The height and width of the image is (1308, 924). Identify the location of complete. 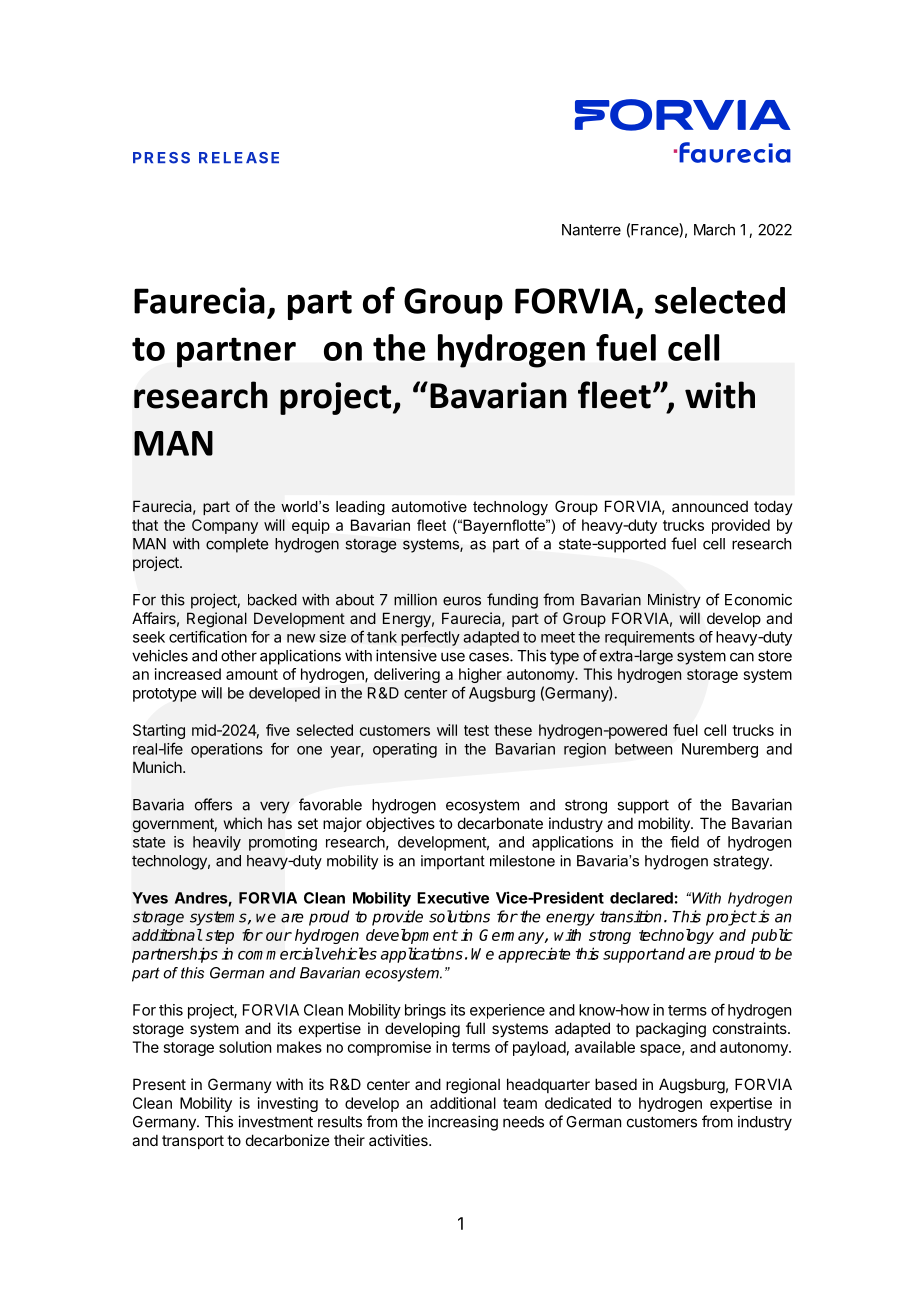
(237, 545).
